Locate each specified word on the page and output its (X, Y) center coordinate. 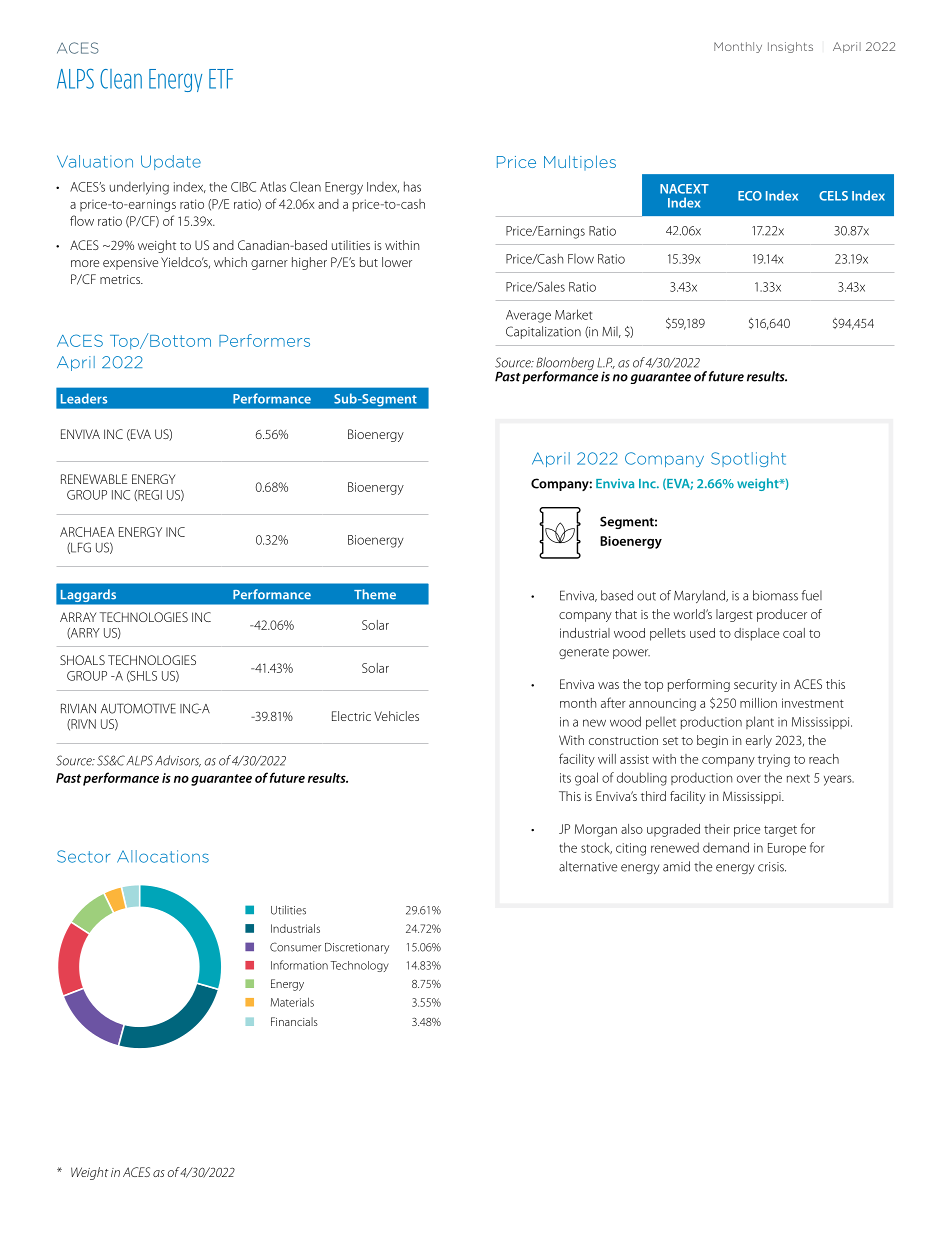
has (412, 186)
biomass (775, 595)
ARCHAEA (87, 532)
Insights (790, 47)
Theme (375, 594)
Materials (292, 1002)
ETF (221, 79)
